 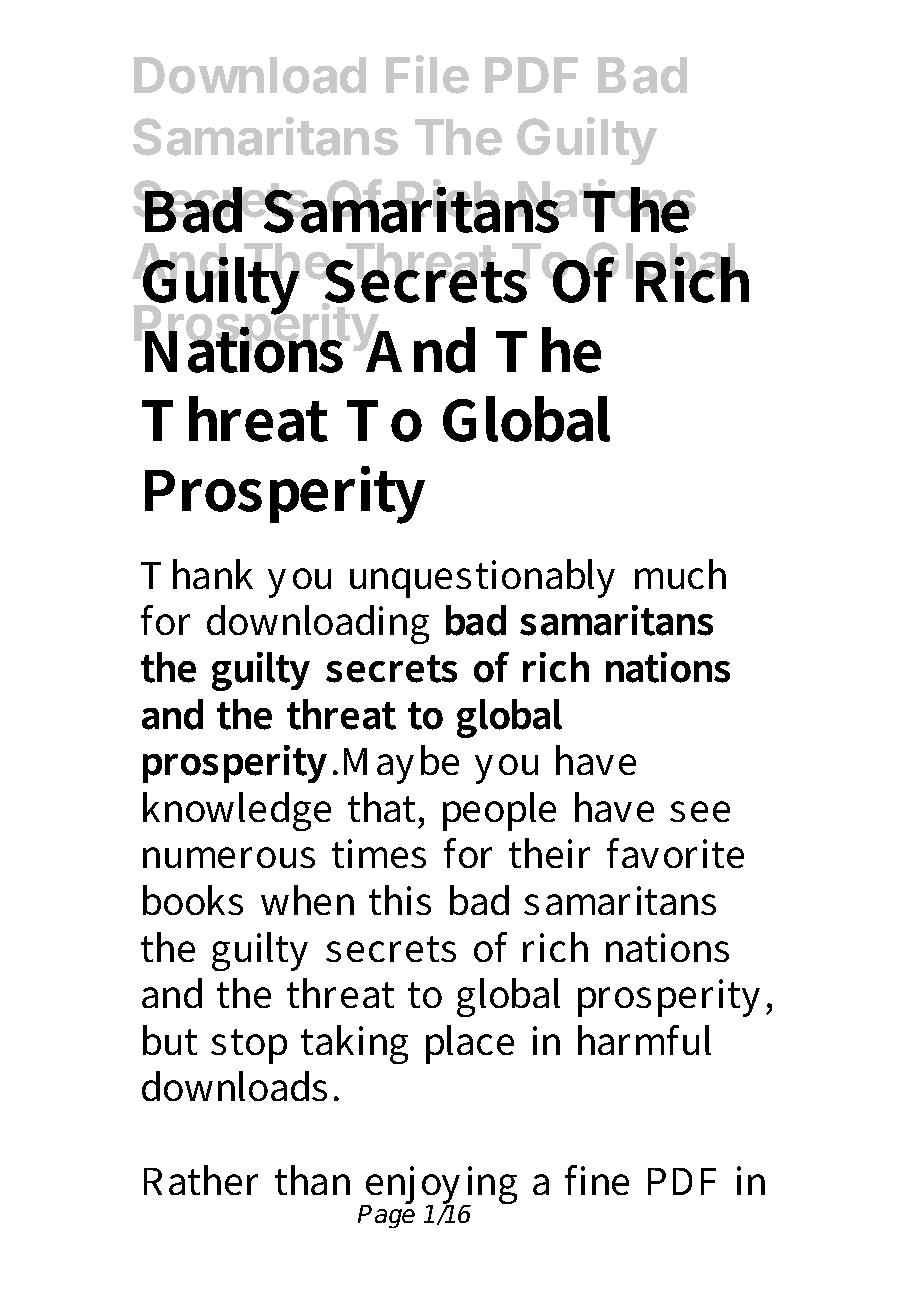 What do you see at coordinates (427, 74) in the image?
I see `File` at bounding box center [427, 74].
